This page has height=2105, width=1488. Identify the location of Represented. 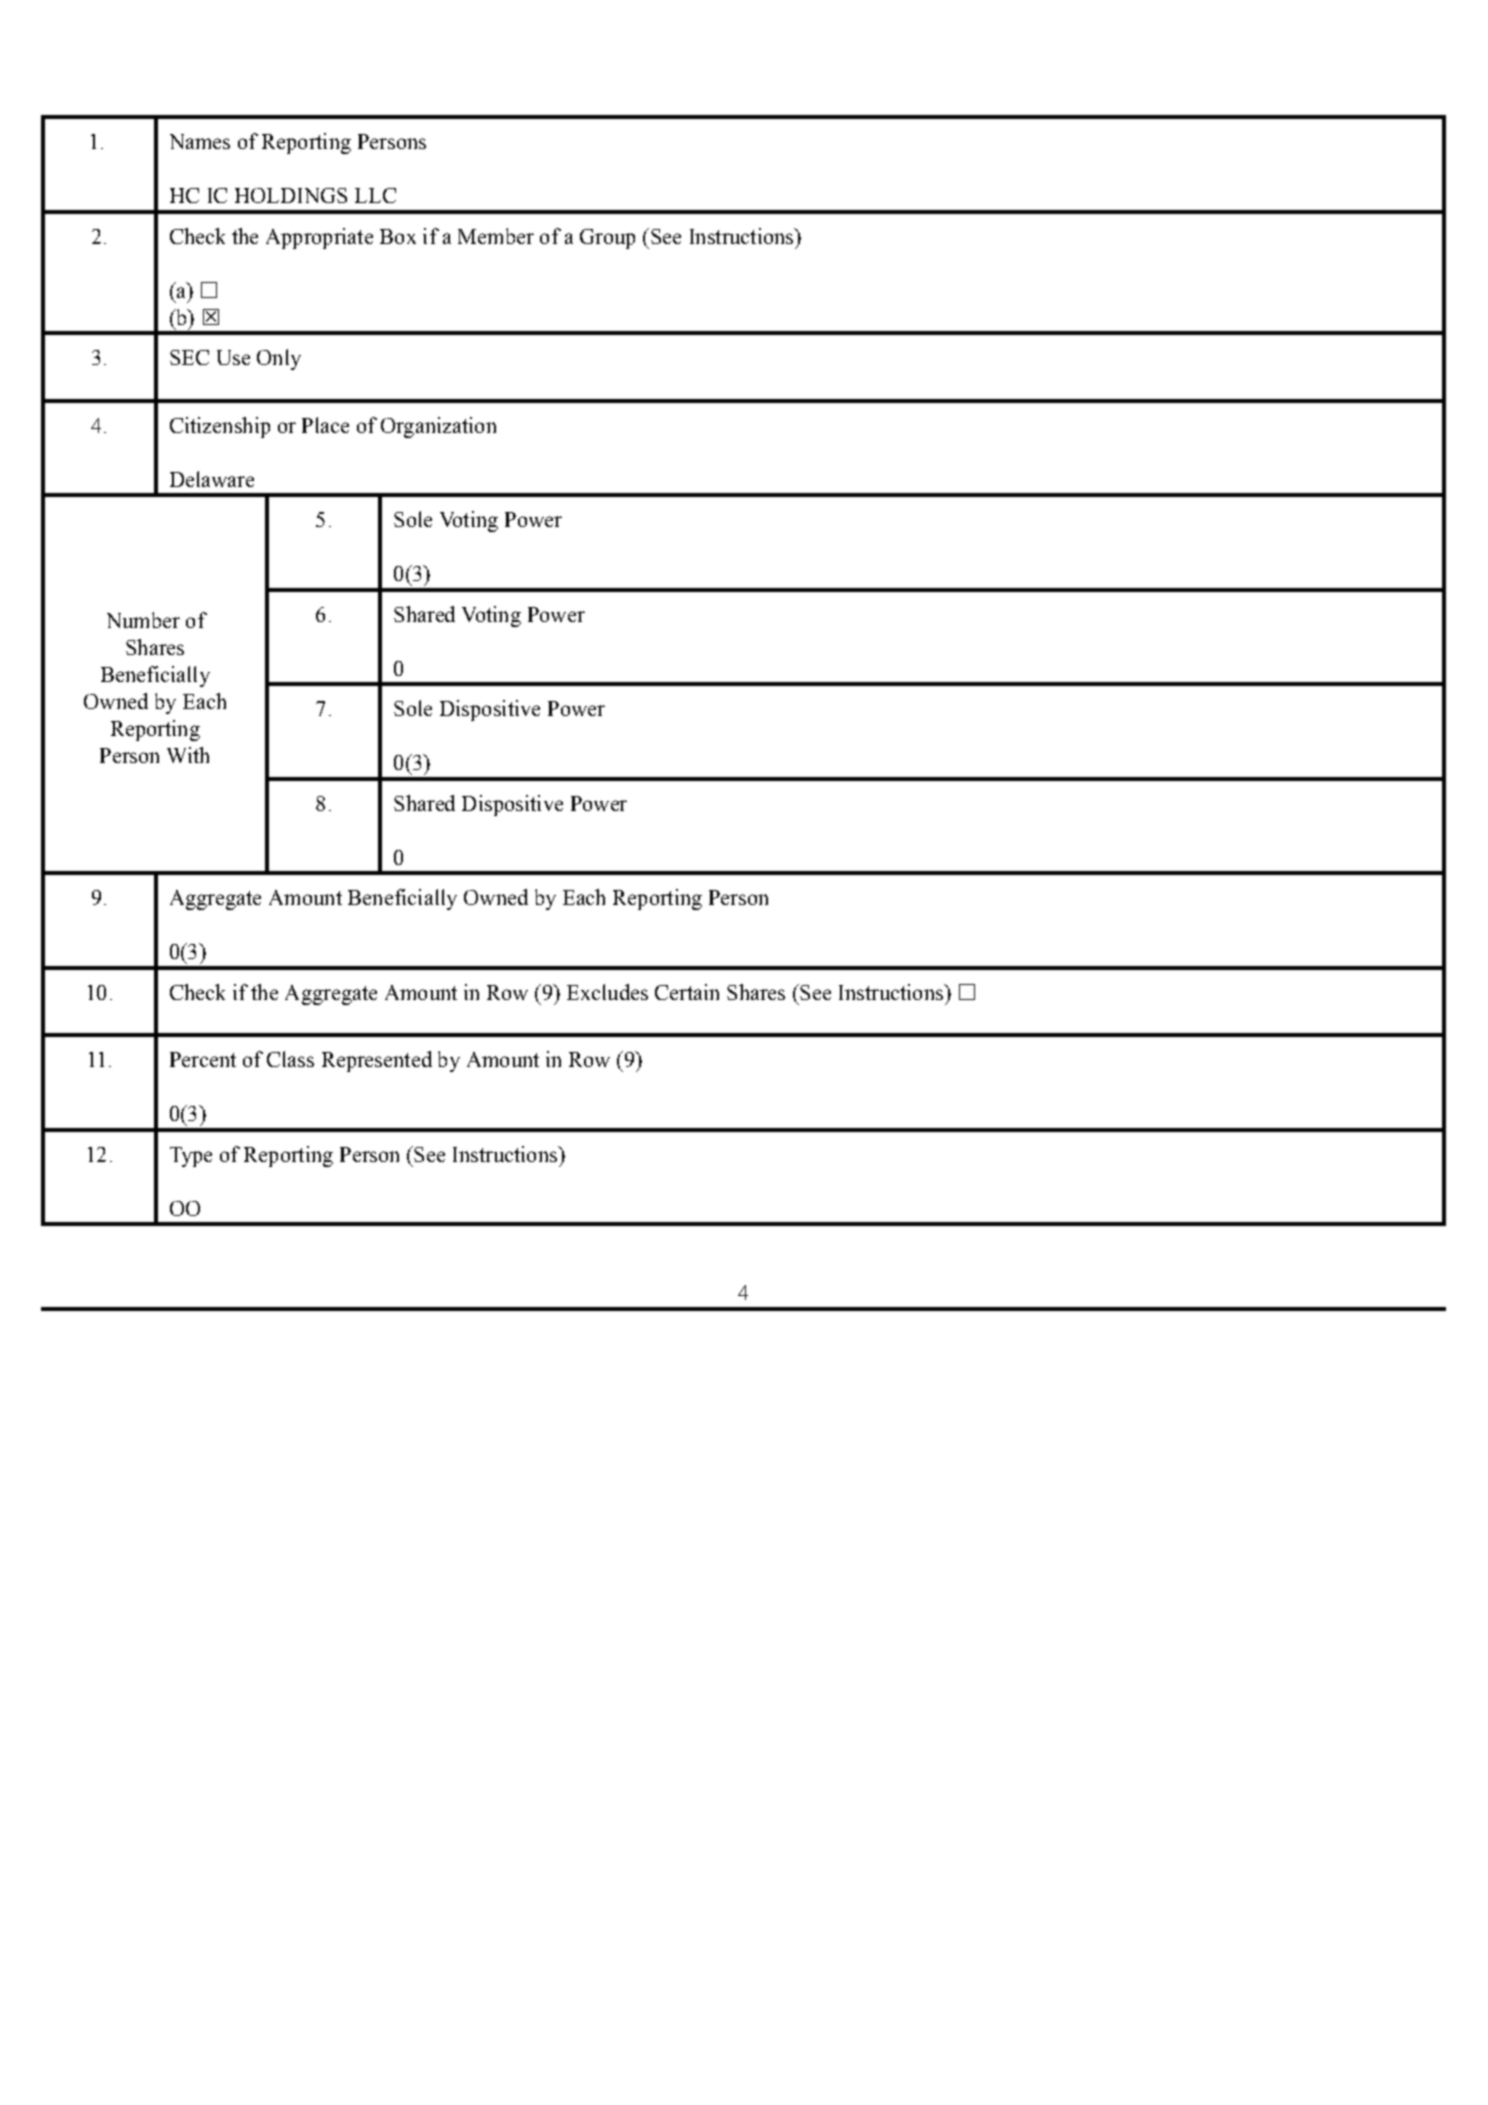
(377, 1061).
